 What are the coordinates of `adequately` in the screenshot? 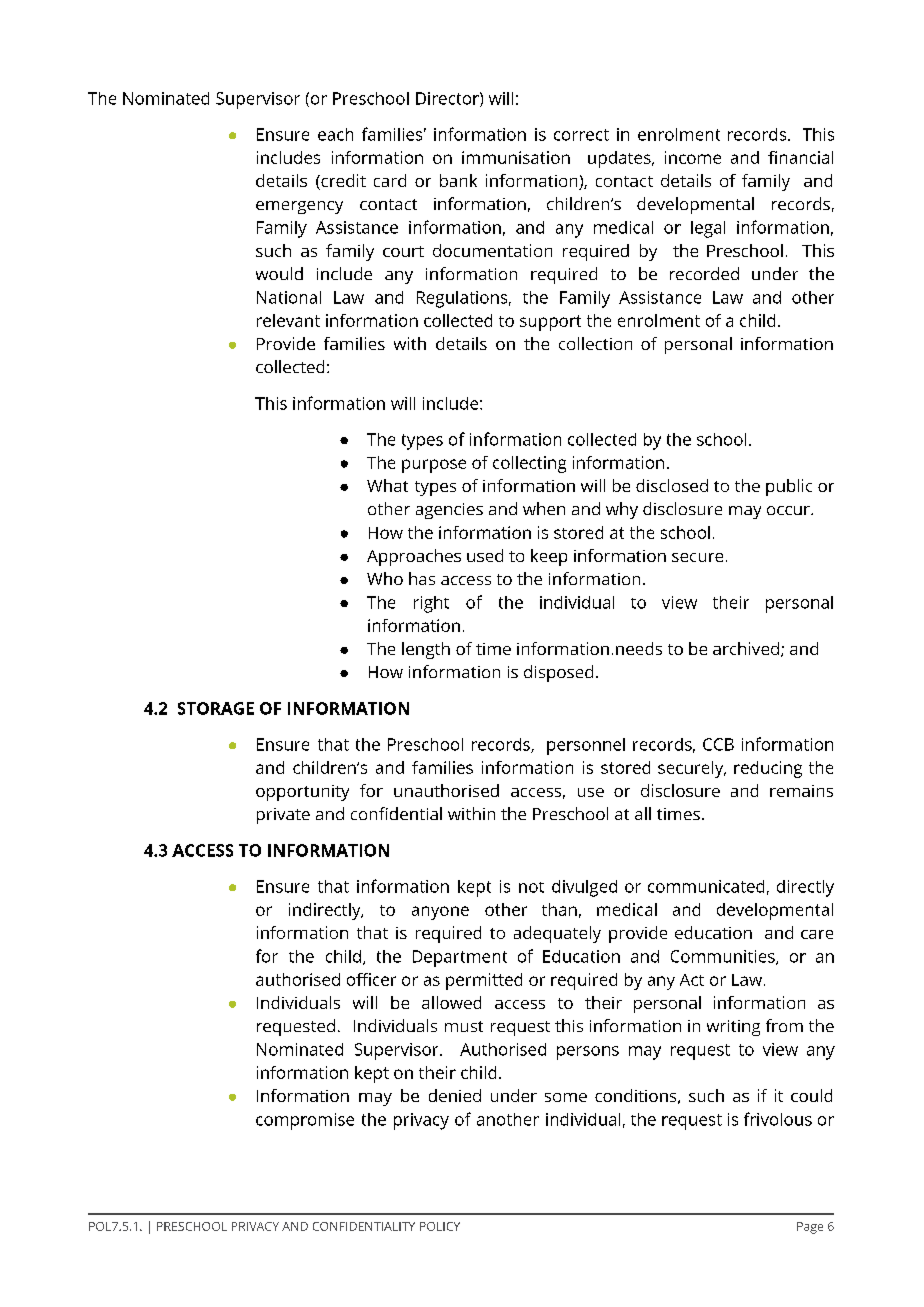 It's located at (557, 934).
